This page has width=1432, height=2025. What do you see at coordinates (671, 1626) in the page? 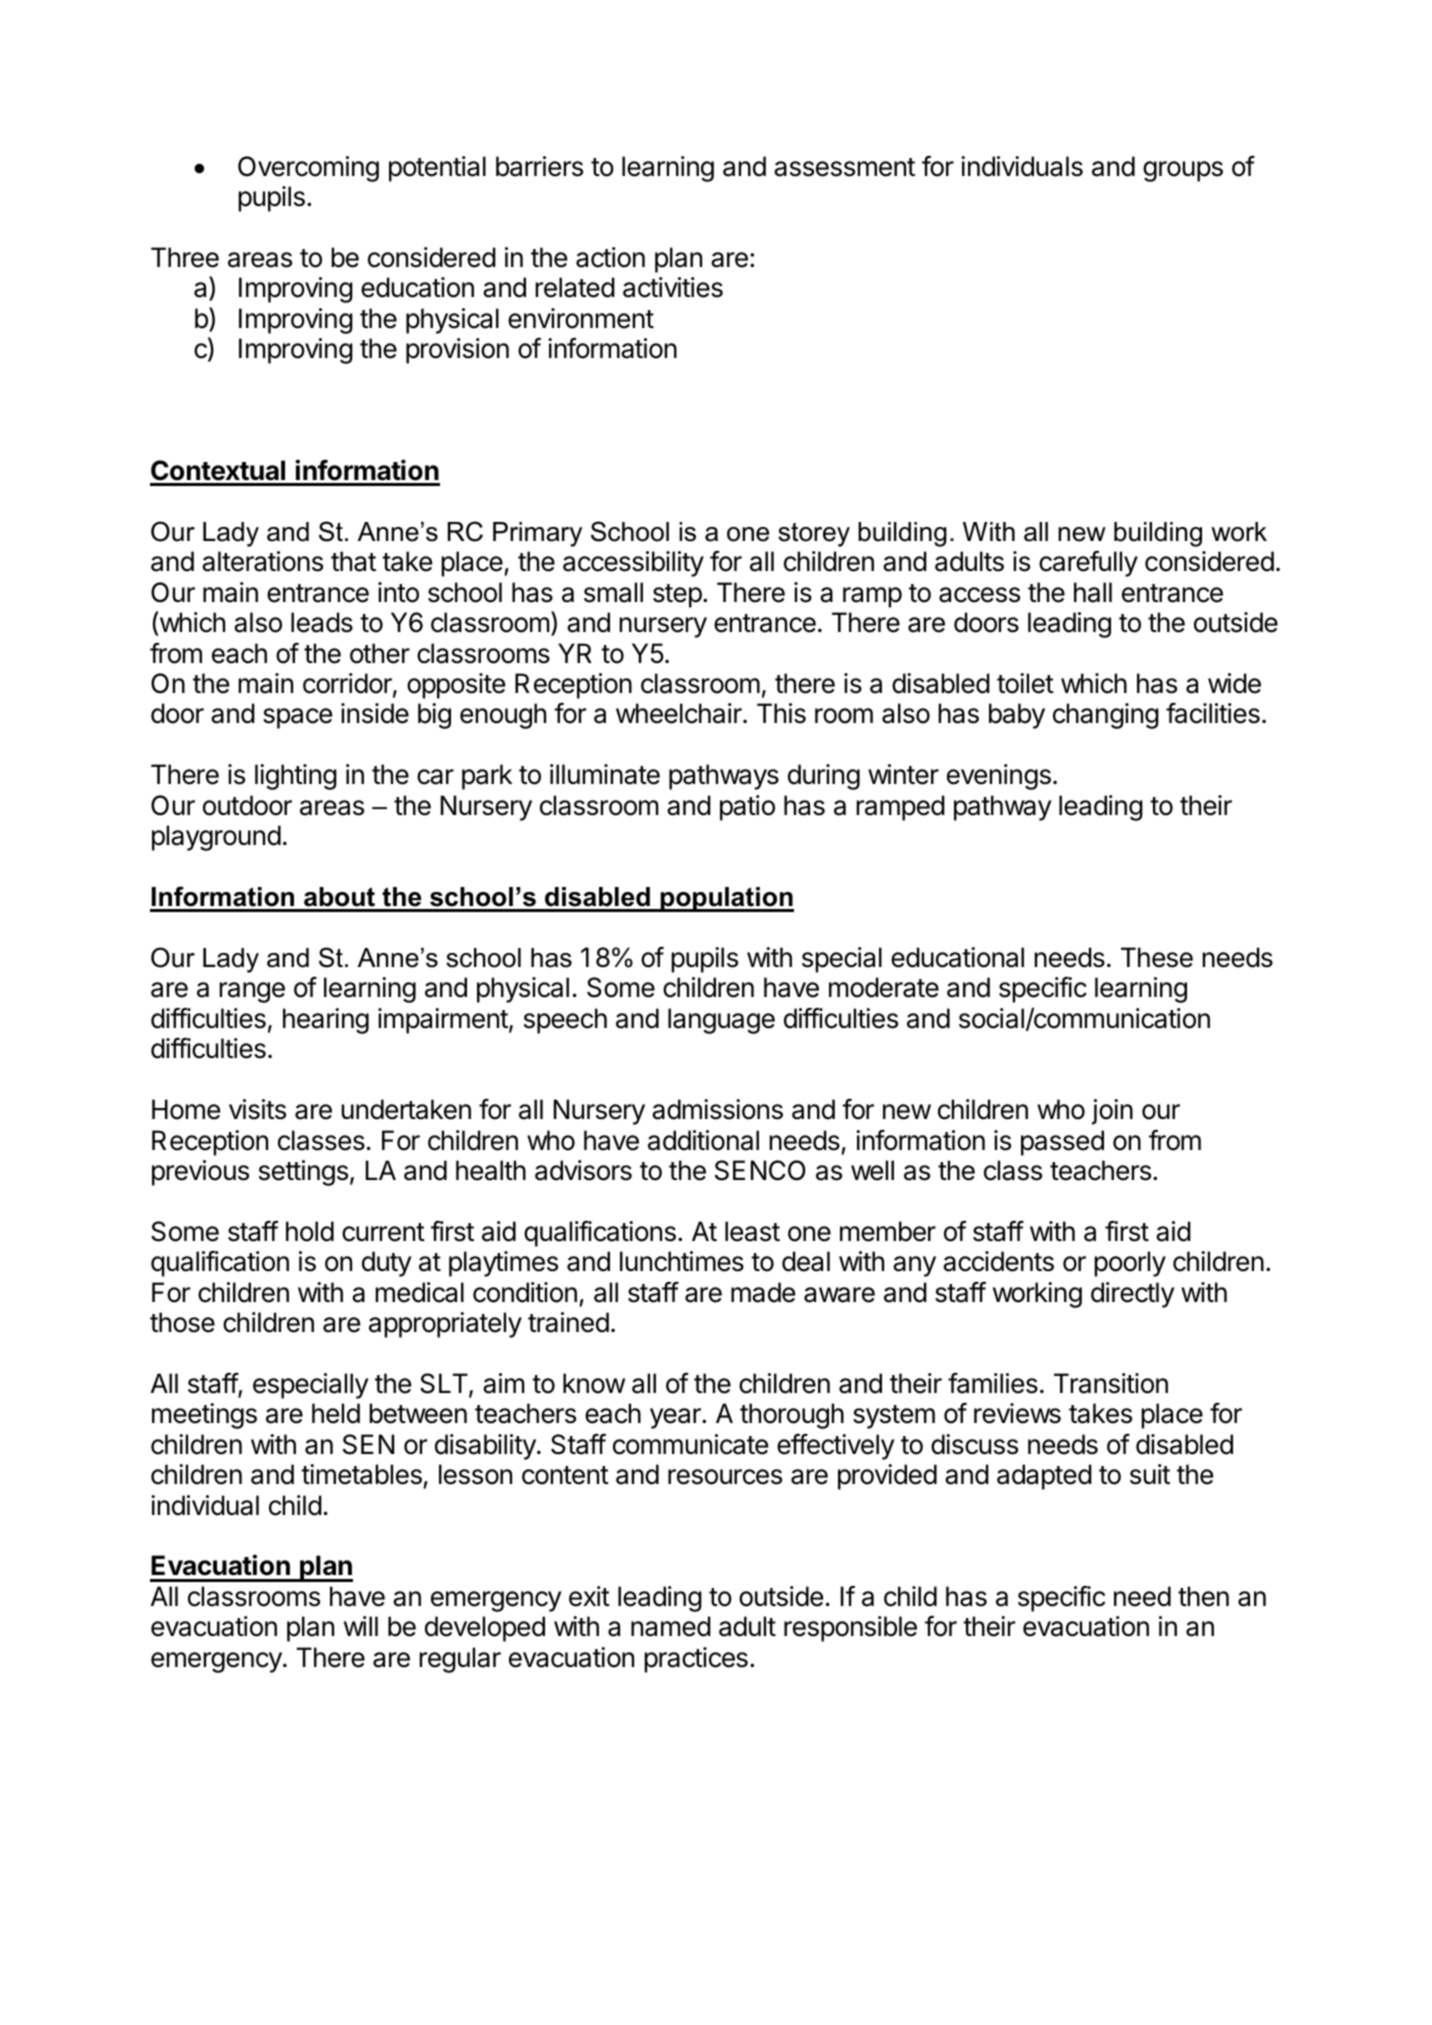
I see `named` at bounding box center [671, 1626].
